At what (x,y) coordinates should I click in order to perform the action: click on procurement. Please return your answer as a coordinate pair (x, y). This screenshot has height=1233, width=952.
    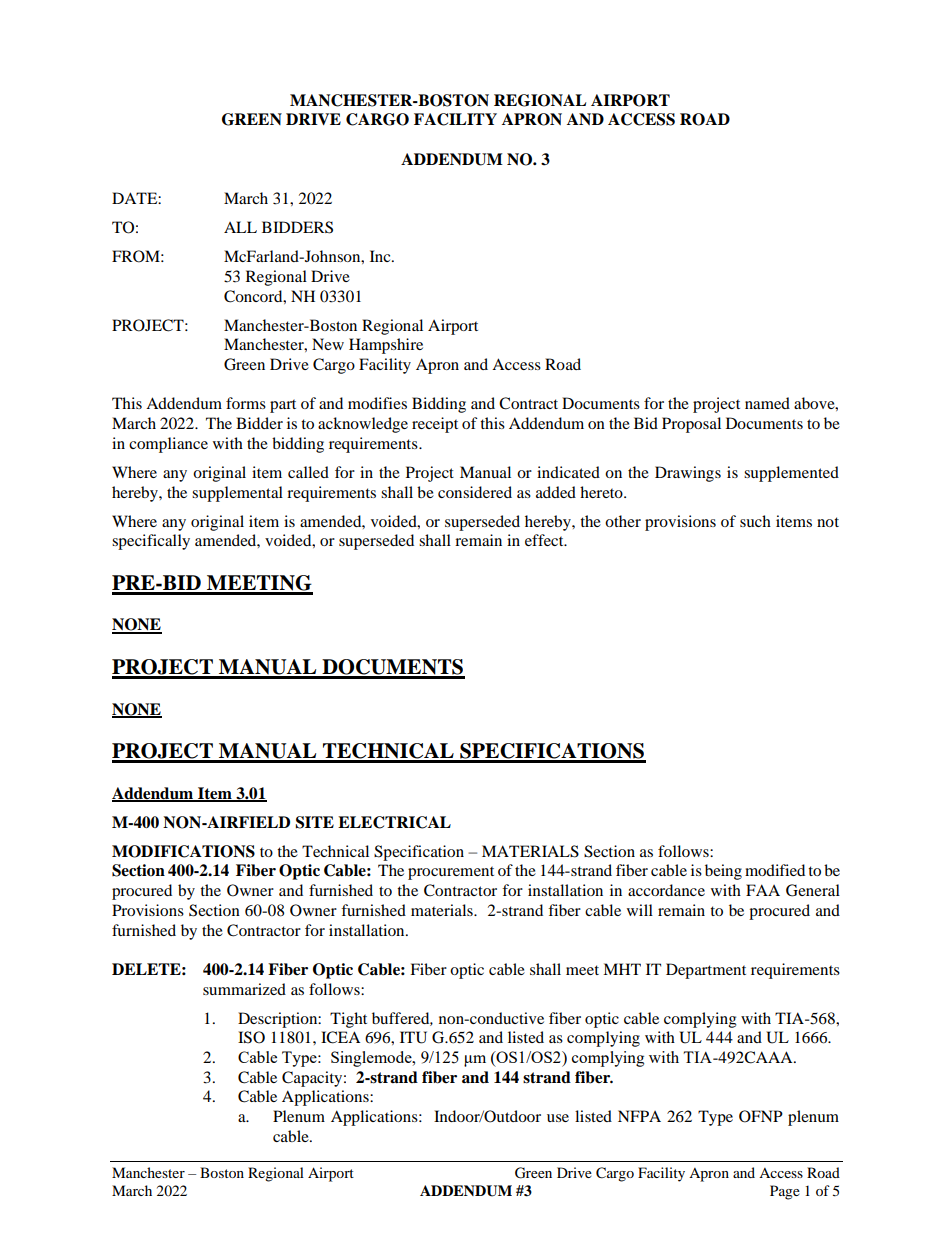
    Looking at the image, I should click on (451, 873).
